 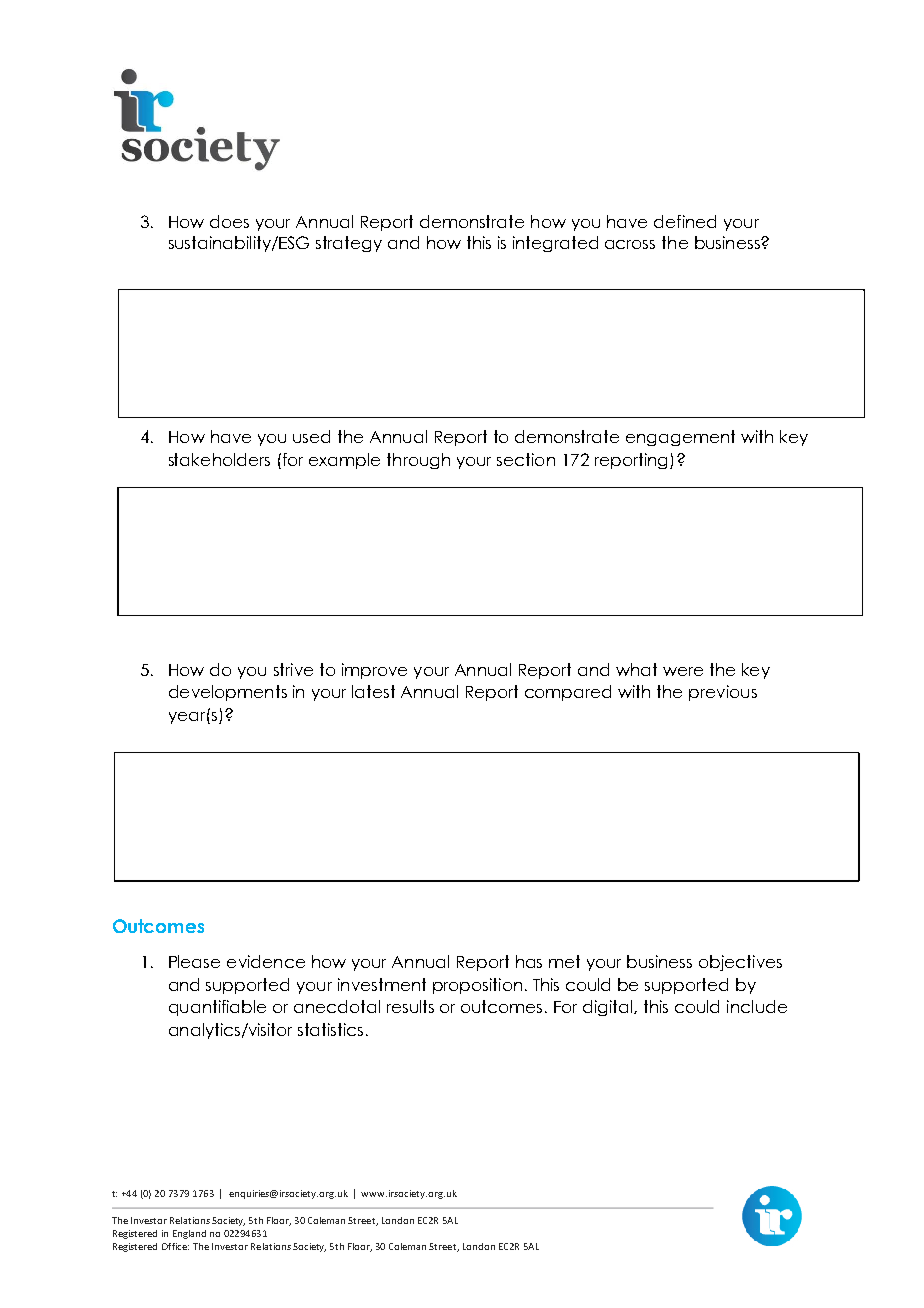 I want to click on were, so click(x=683, y=671).
